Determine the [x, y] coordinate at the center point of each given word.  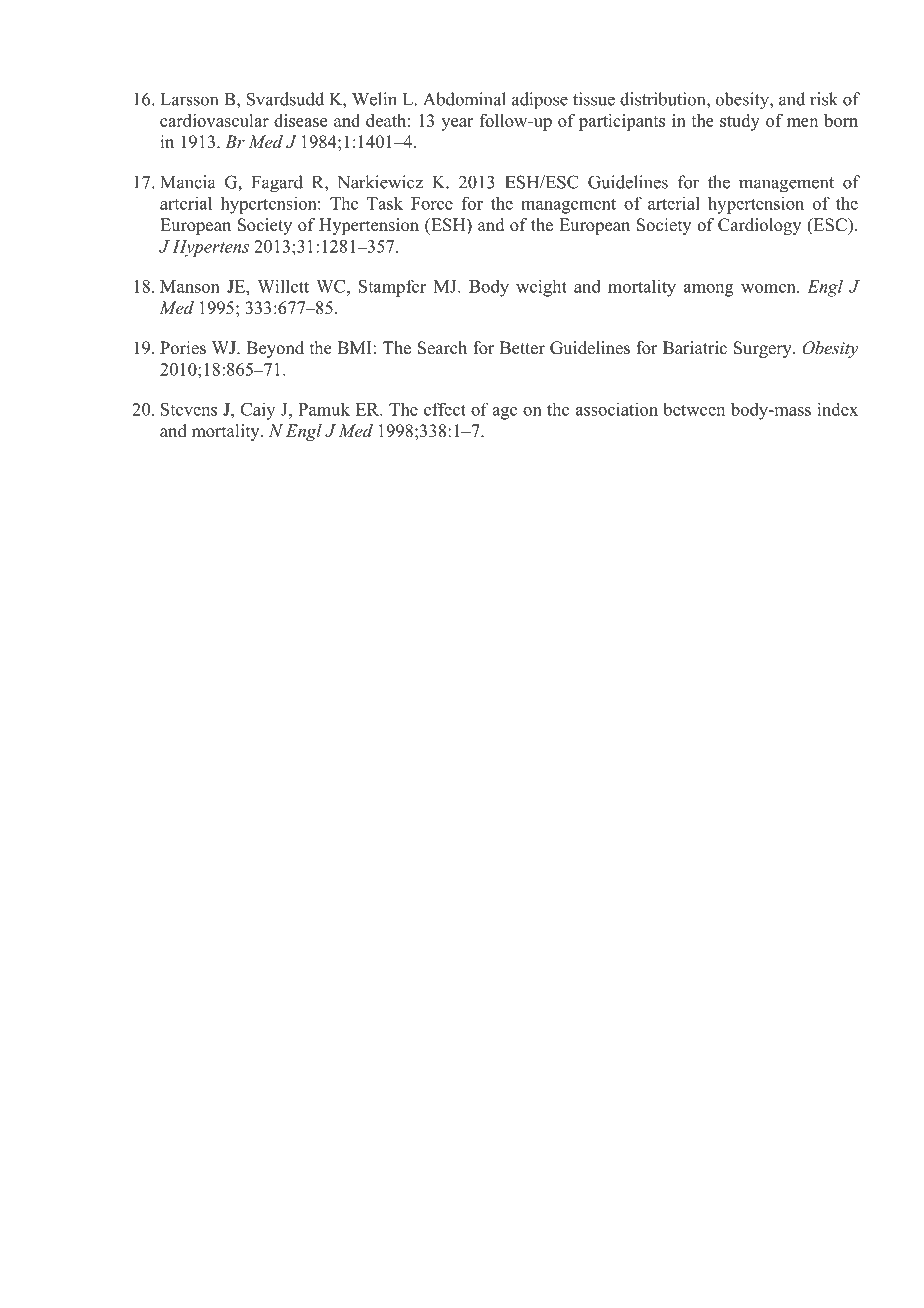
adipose [540, 100]
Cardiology [759, 226]
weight [541, 288]
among [709, 290]
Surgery [764, 349]
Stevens [189, 409]
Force [432, 203]
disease [300, 120]
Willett [283, 286]
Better [522, 348]
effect [445, 409]
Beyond [275, 349]
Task [385, 203]
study [740, 122]
